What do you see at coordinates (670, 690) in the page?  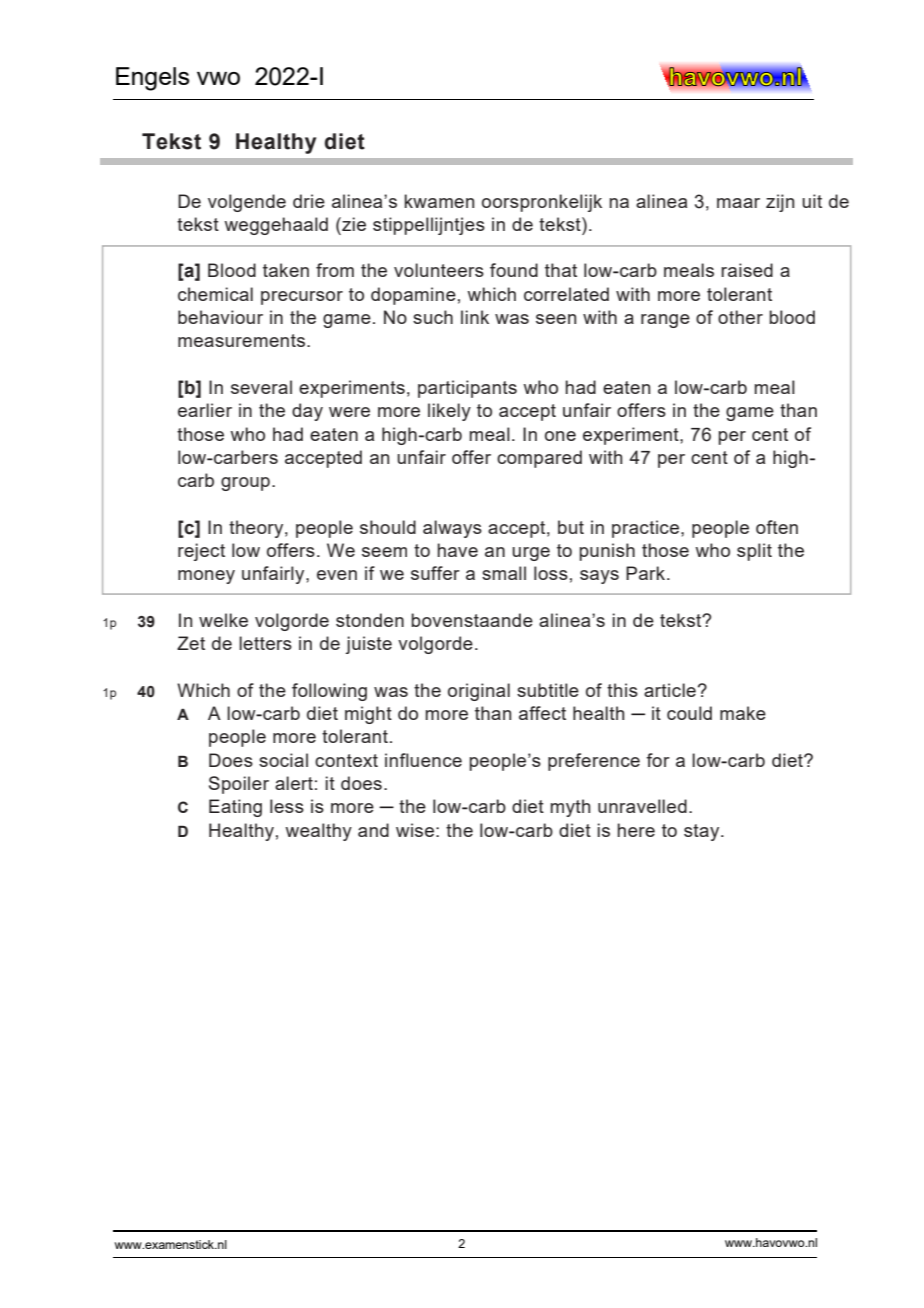 I see `article` at bounding box center [670, 690].
